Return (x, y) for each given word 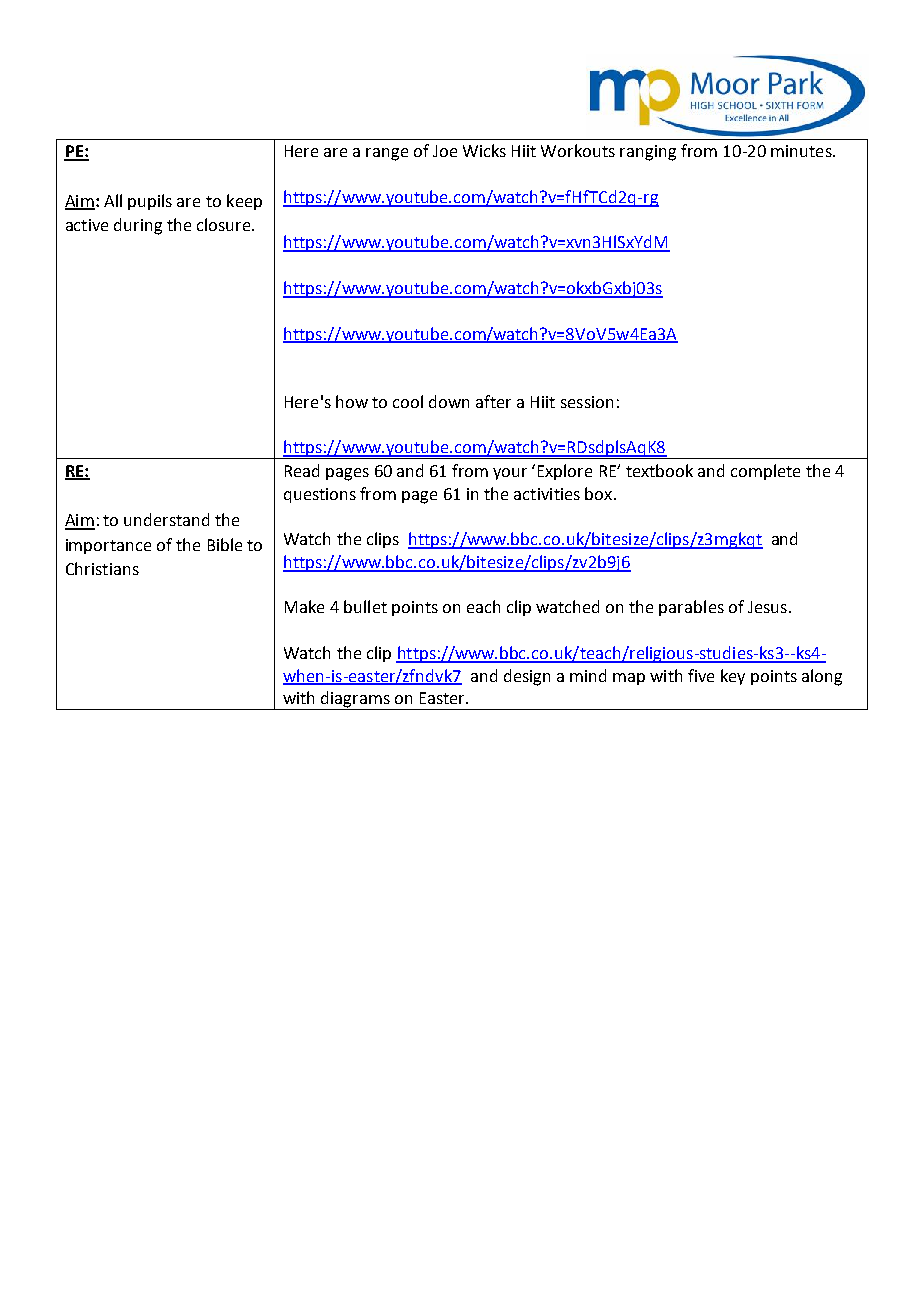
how (352, 401)
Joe (445, 151)
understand (166, 519)
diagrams (355, 700)
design (527, 677)
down (449, 401)
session (587, 402)
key (733, 677)
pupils (150, 202)
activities (547, 494)
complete (765, 472)
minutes (802, 151)
